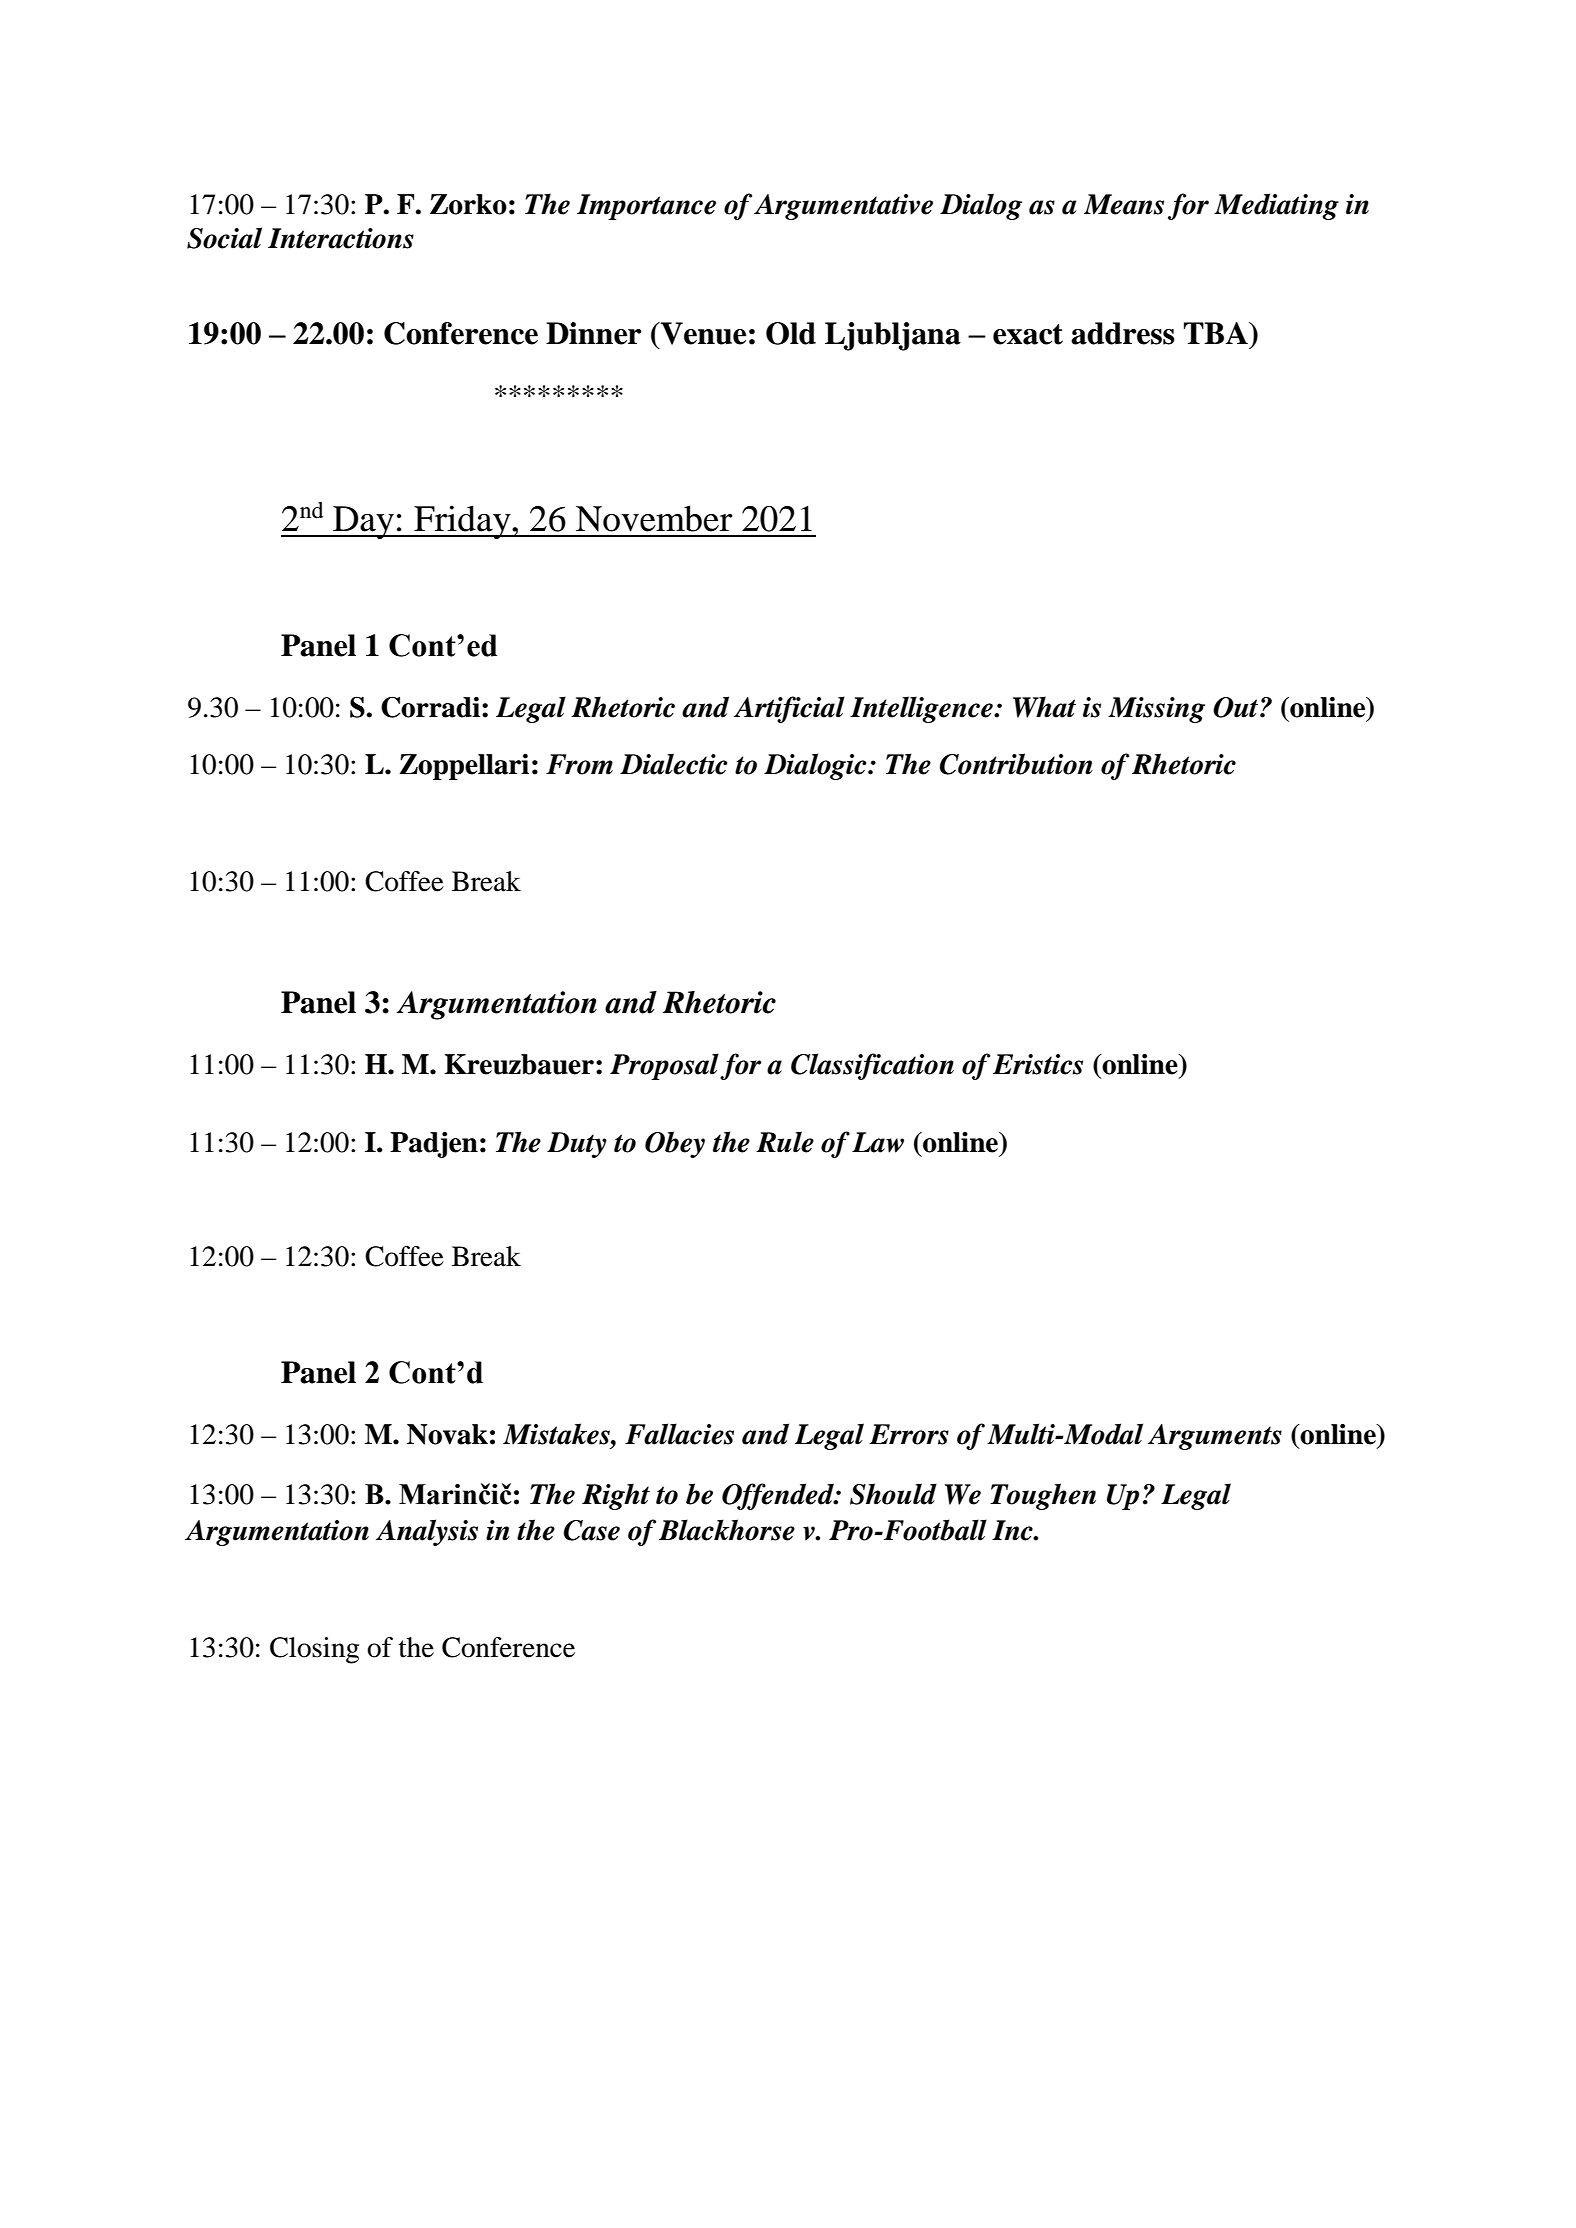 The width and height of the page is (1576, 2228). I want to click on Blackhorse, so click(727, 1530).
